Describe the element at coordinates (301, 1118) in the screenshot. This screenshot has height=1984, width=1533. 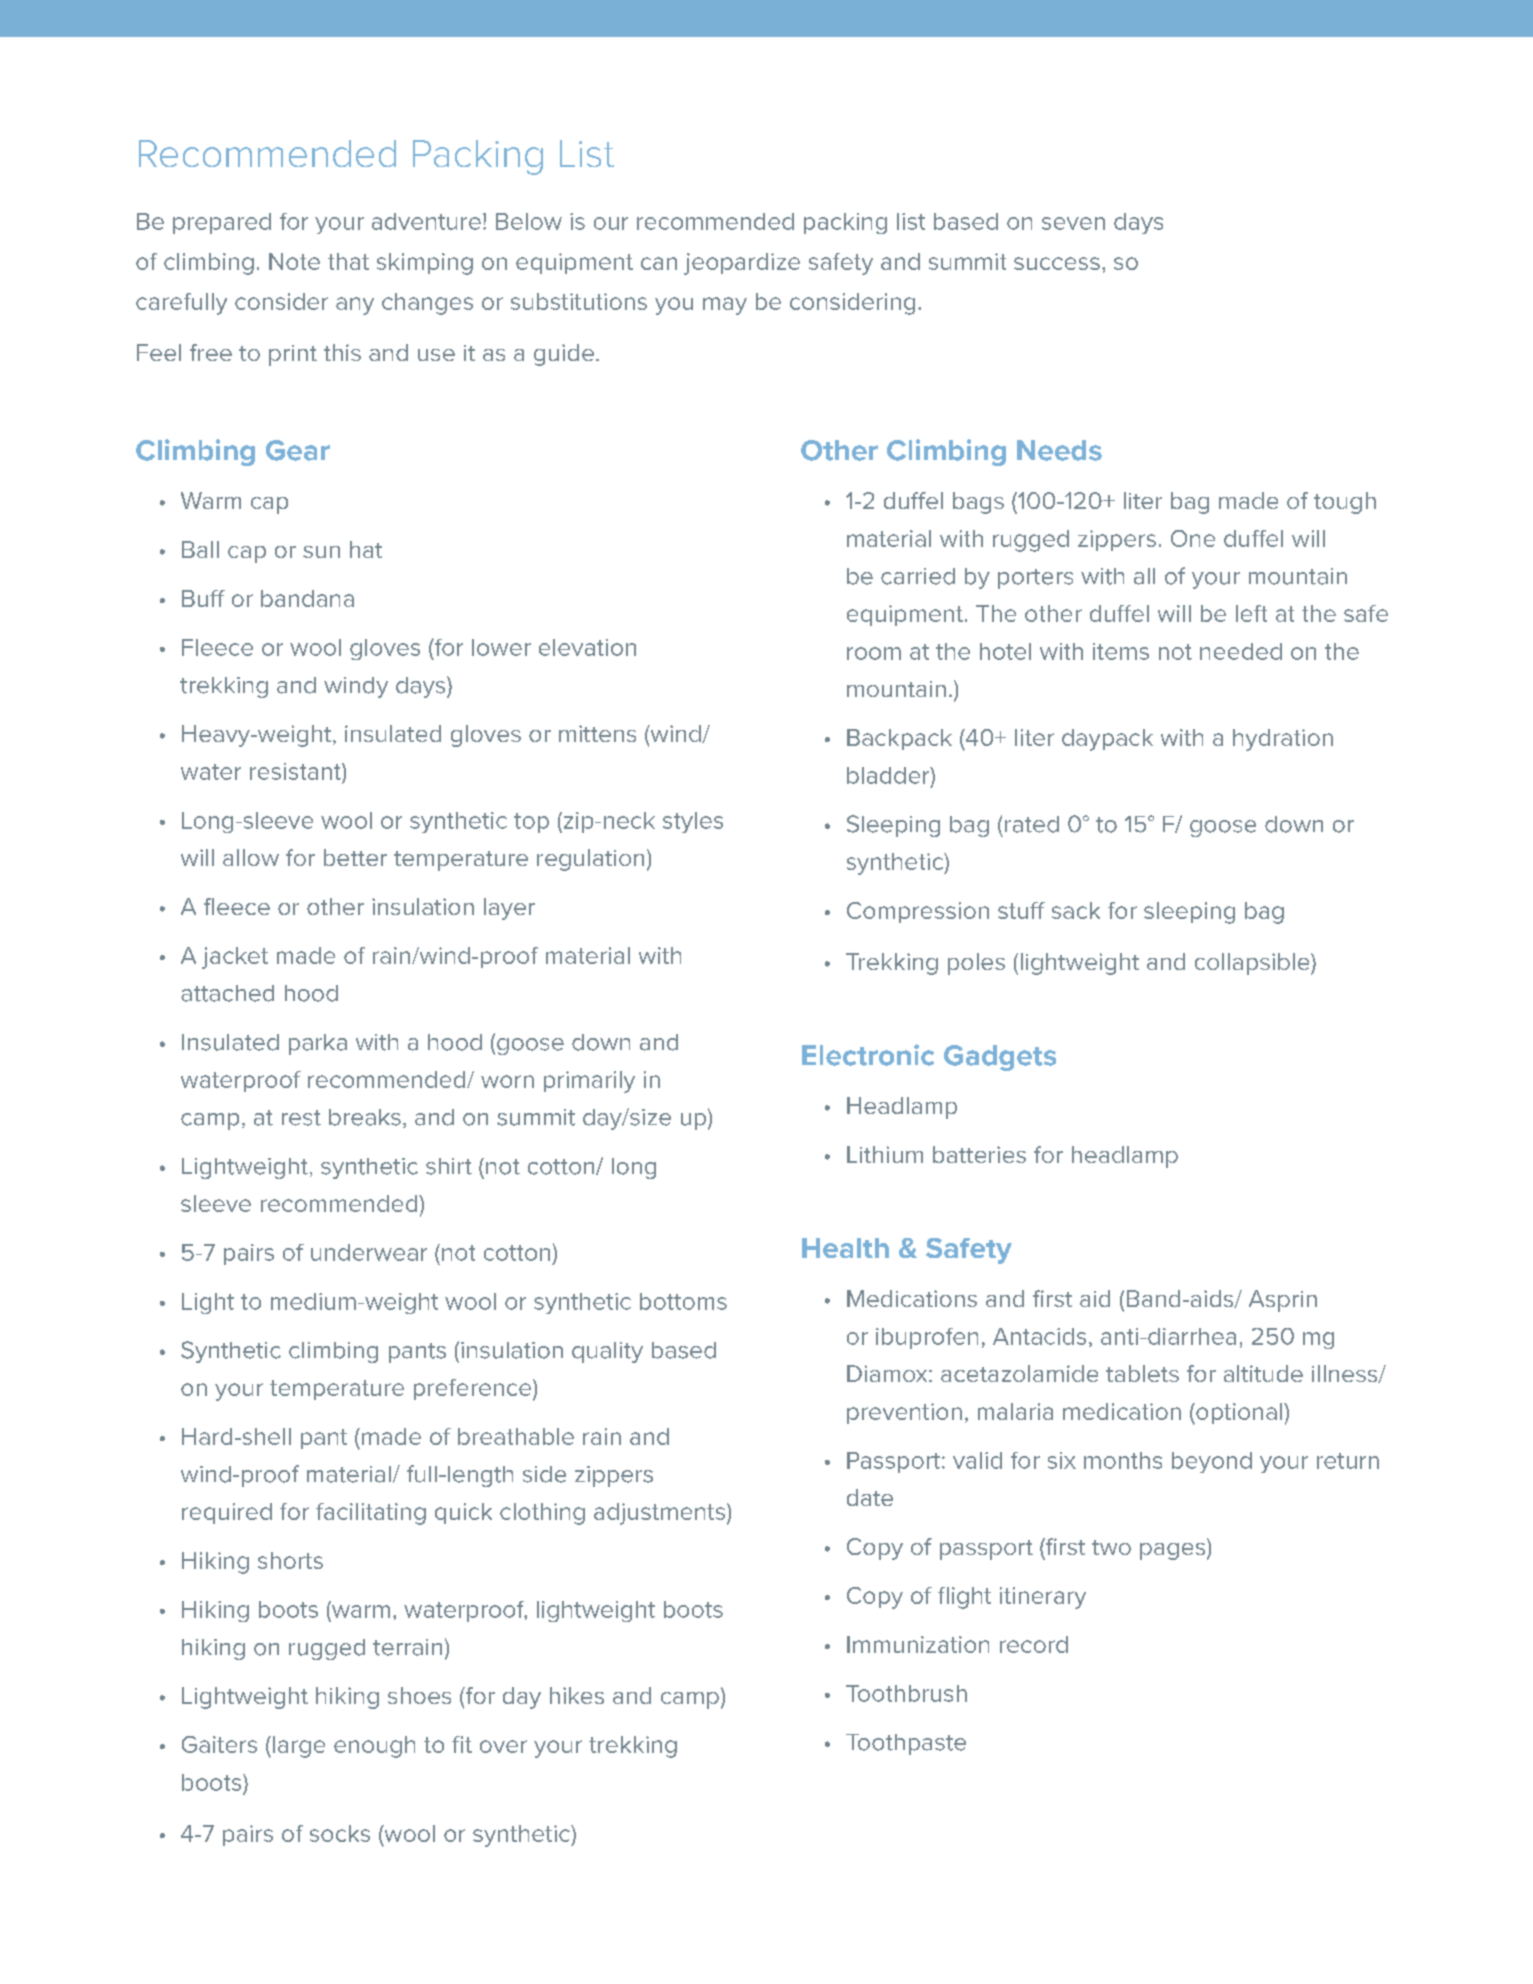
I see `rest` at that location.
